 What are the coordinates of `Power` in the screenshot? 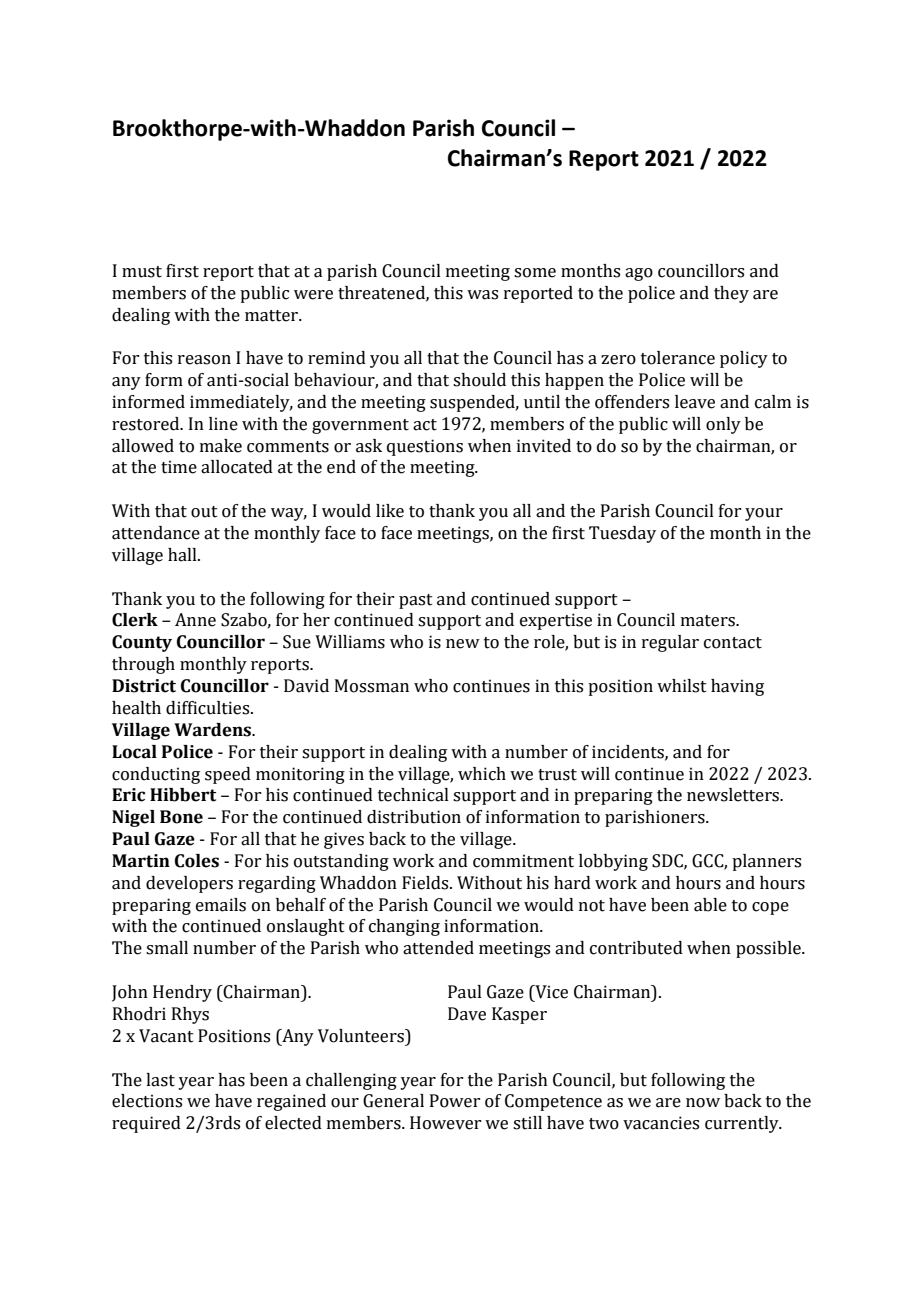 It's located at (455, 1101).
